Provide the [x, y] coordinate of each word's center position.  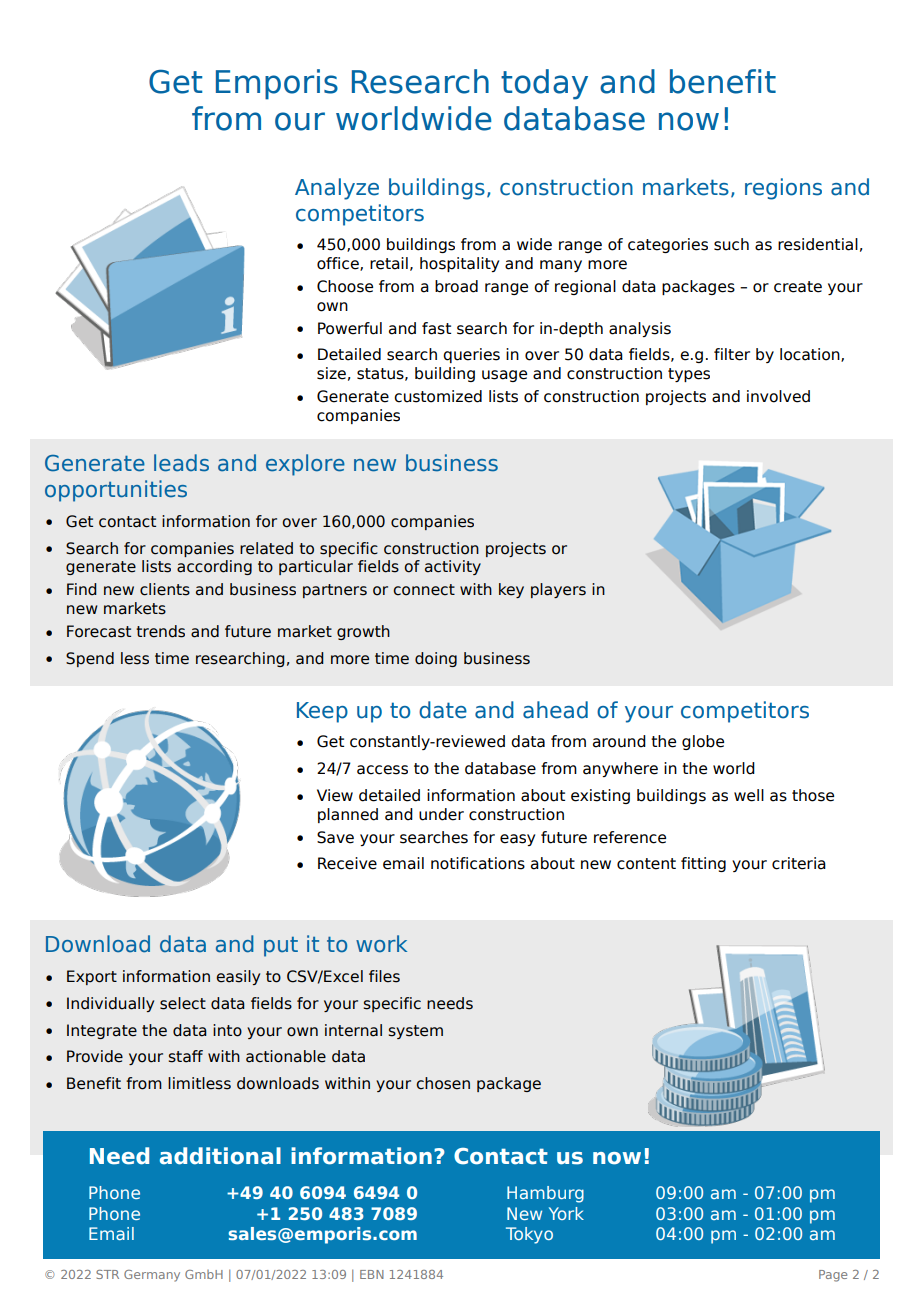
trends [160, 631]
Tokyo [529, 1235]
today [544, 84]
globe [703, 742]
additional [220, 1156]
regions [783, 189]
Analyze [337, 189]
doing [436, 659]
